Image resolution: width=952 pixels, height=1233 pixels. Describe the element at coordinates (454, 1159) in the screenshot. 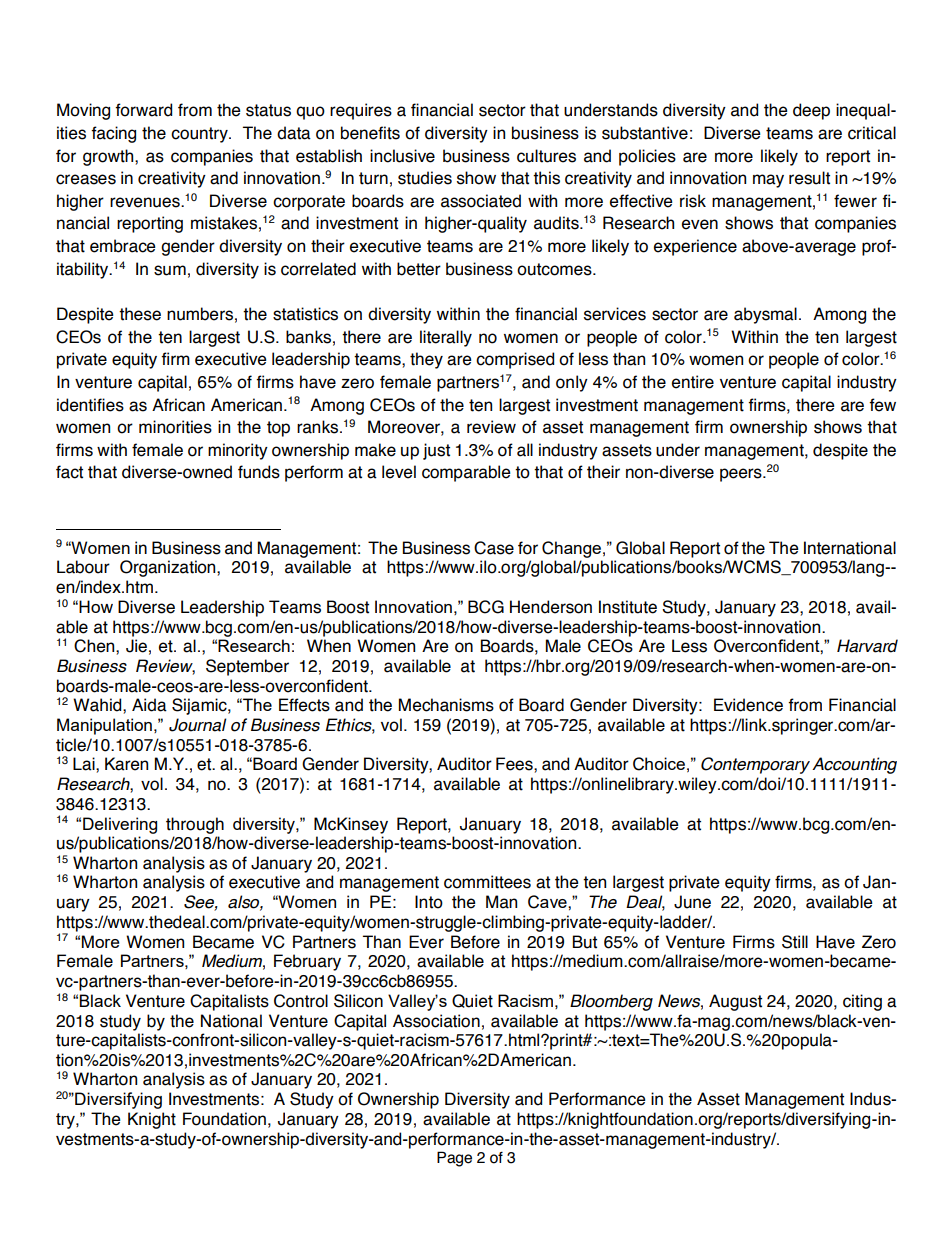

I see `Page` at that location.
